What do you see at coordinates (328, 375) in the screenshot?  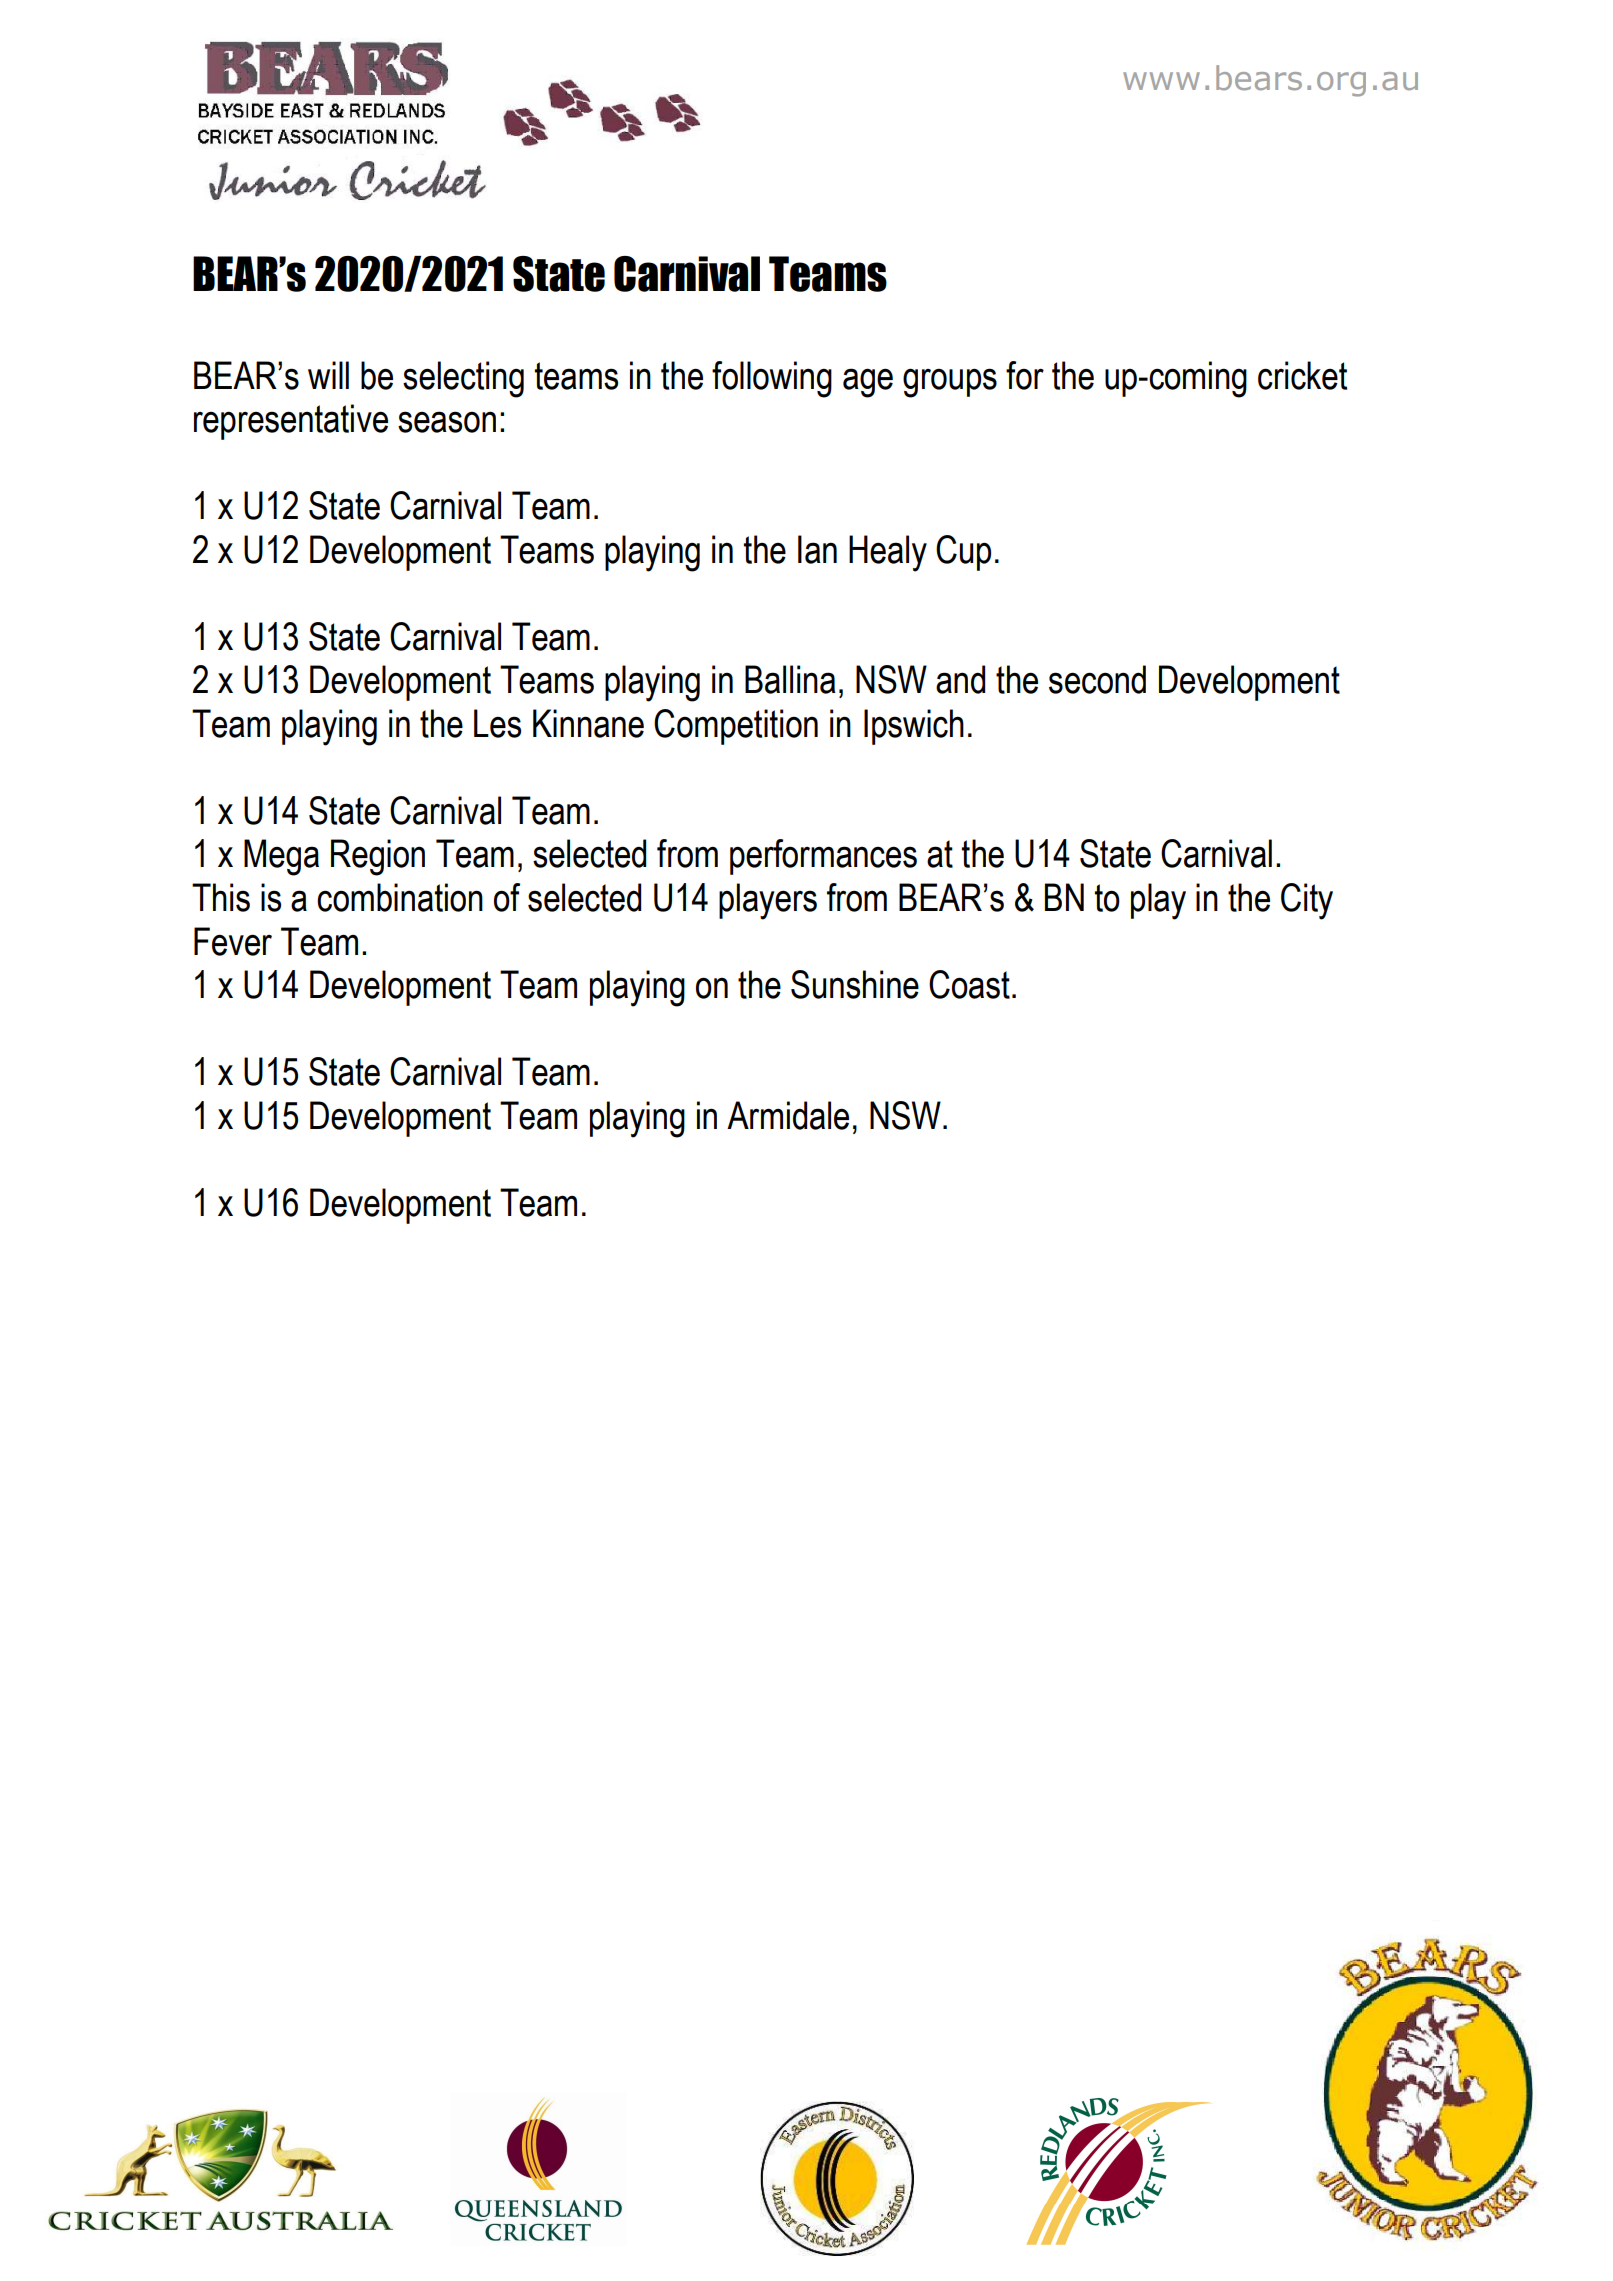 I see `will` at bounding box center [328, 375].
